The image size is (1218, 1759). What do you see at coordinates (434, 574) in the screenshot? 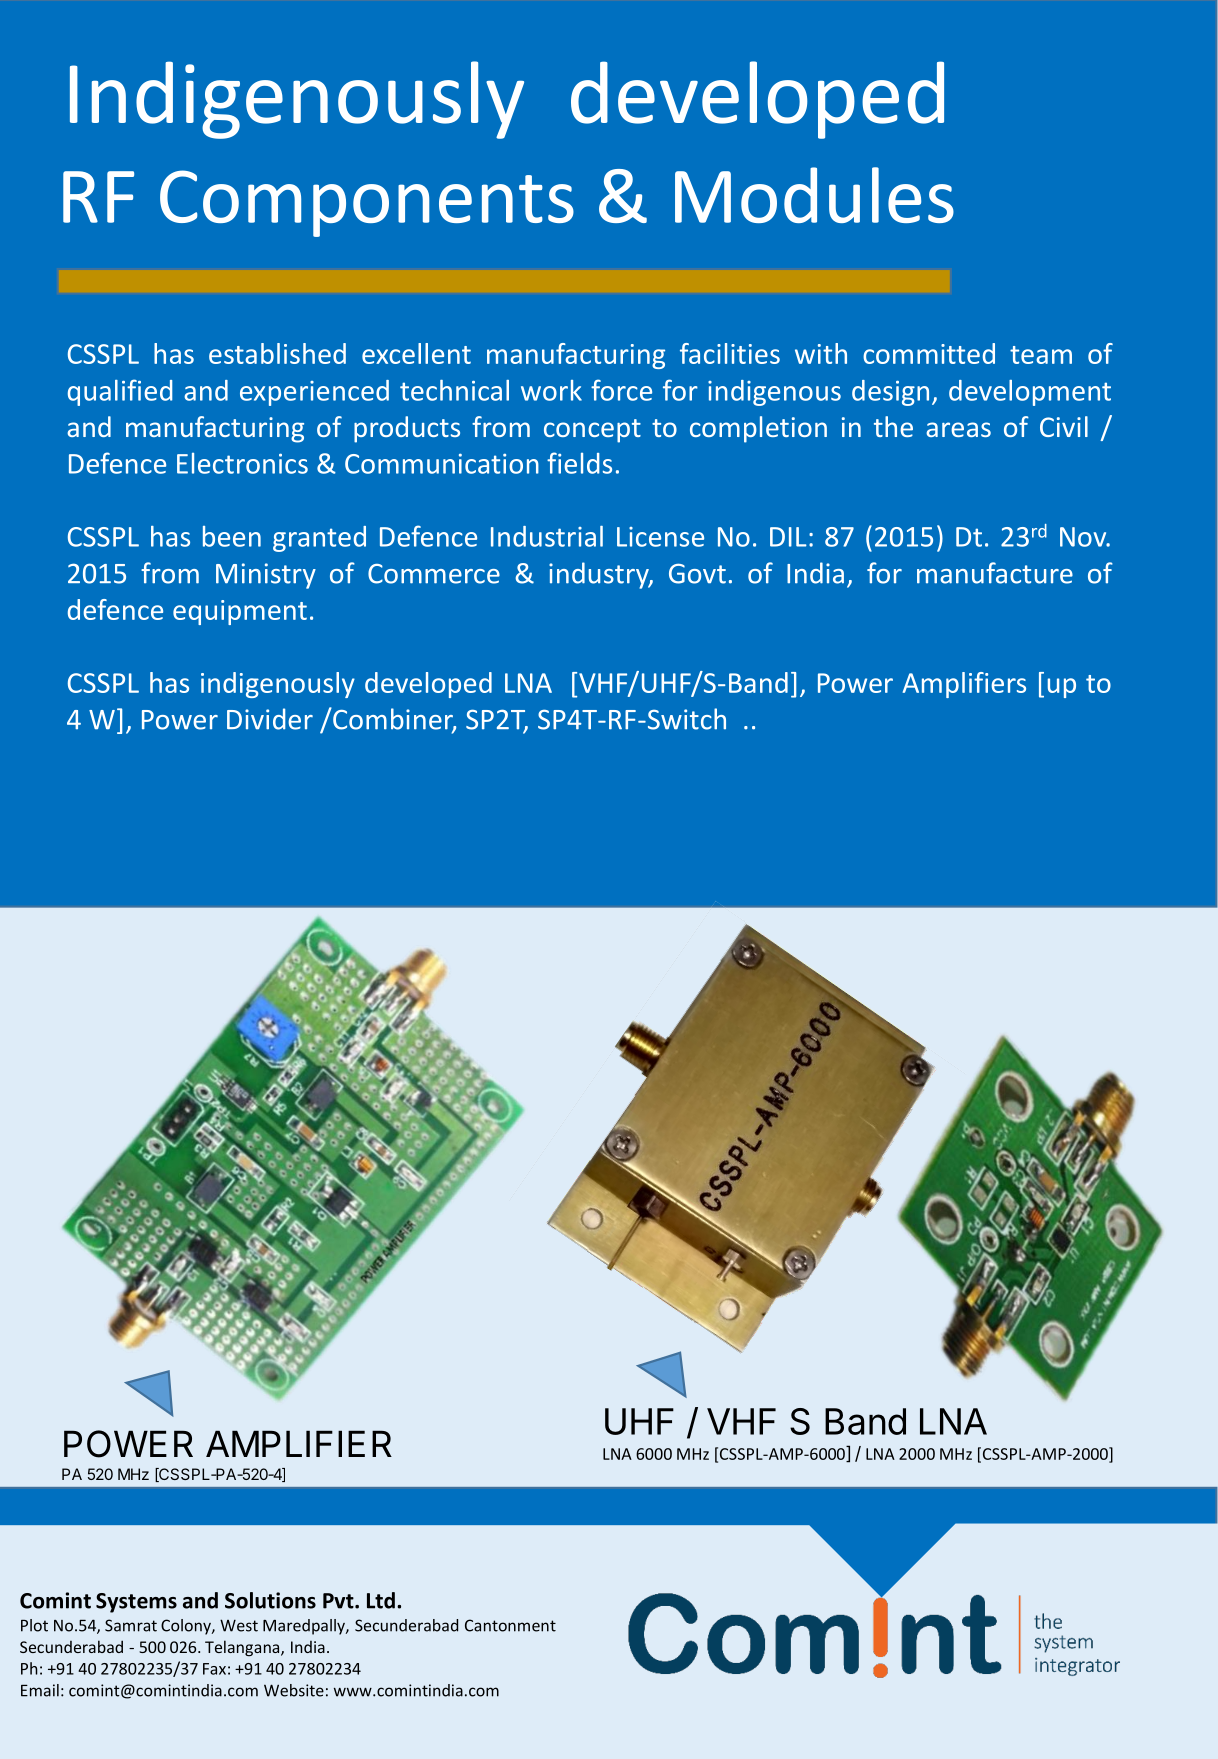
I see `Commerce` at bounding box center [434, 574].
